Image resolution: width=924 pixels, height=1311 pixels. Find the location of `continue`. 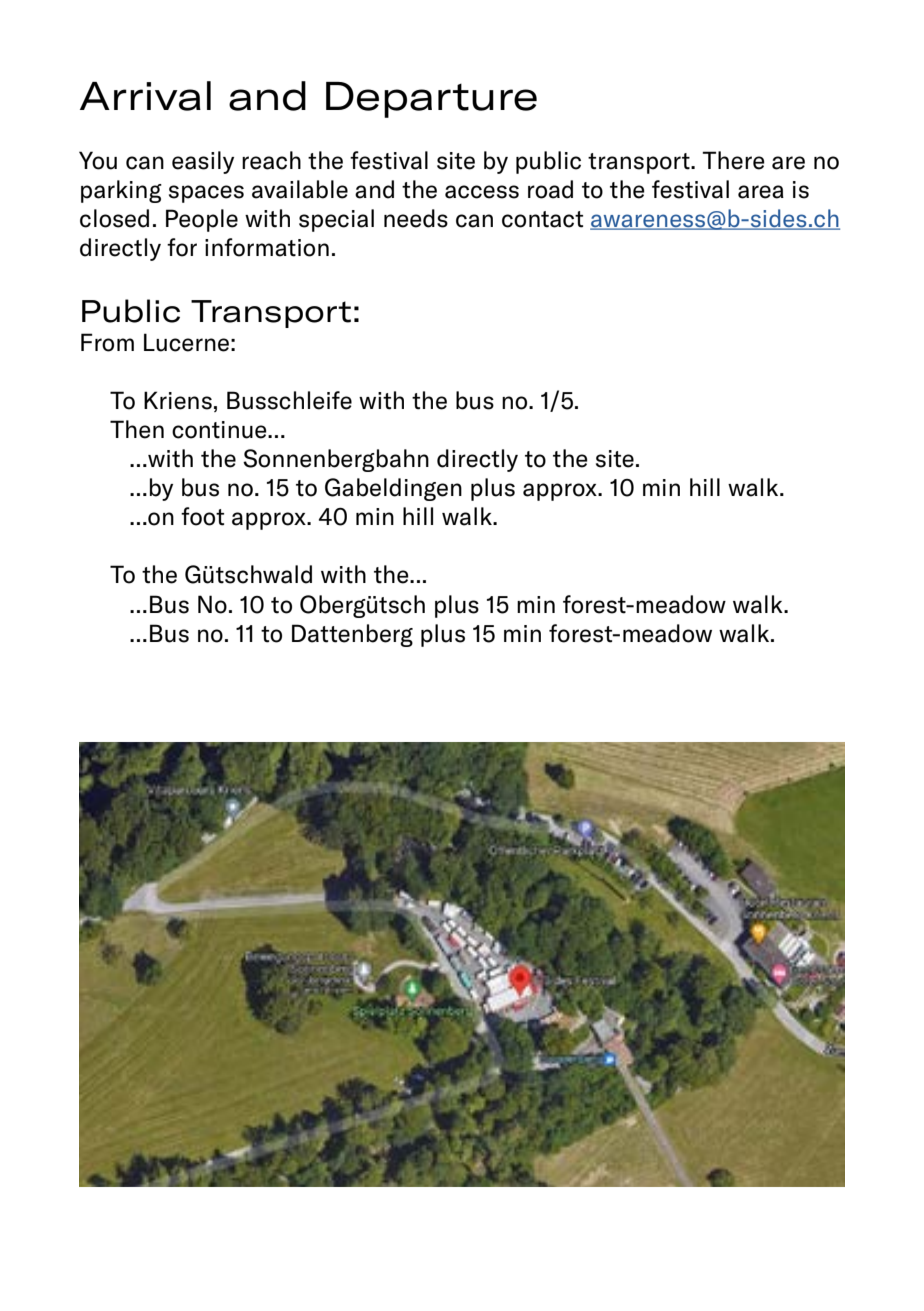

continue is located at coordinates (220, 430).
